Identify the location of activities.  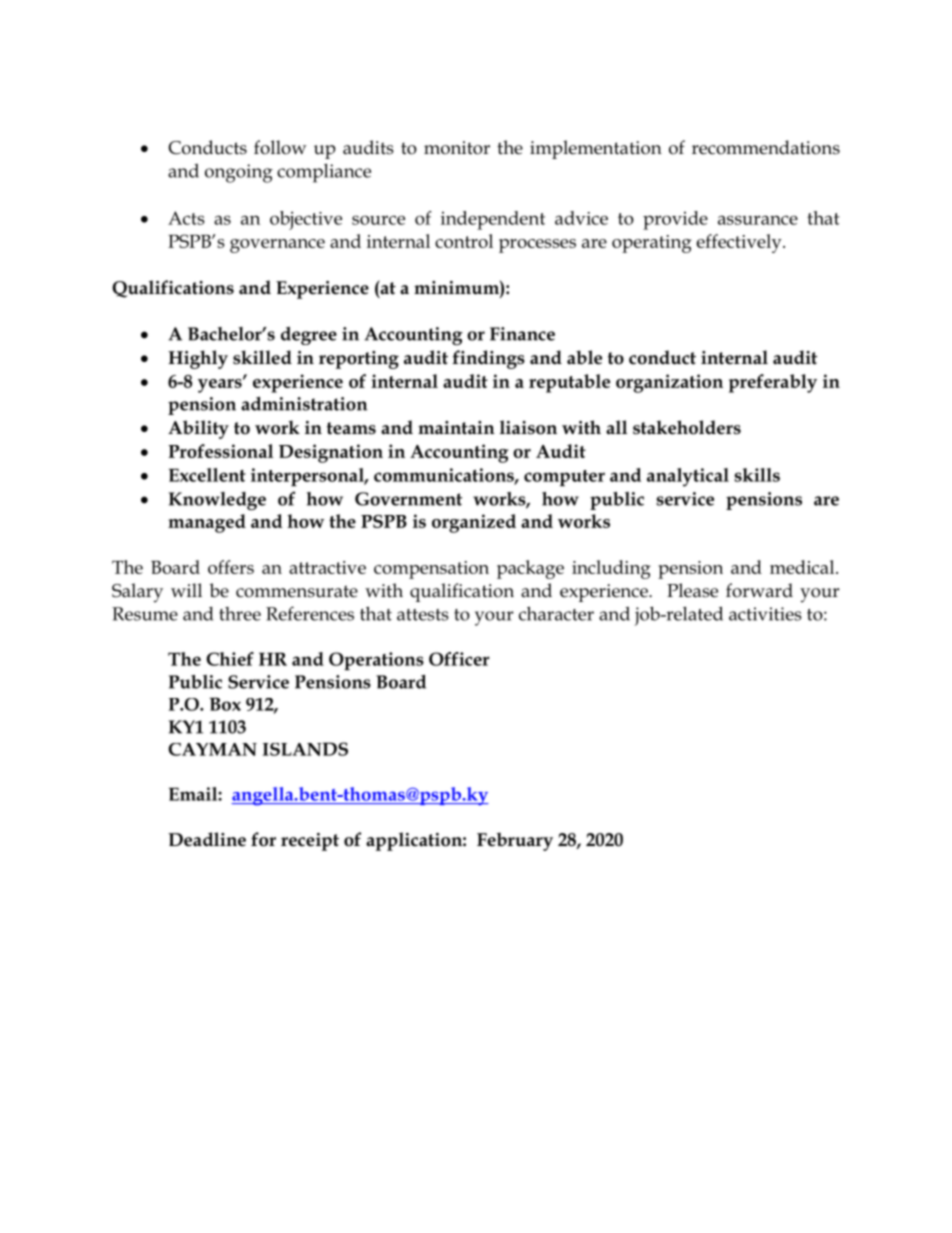
(765, 614).
